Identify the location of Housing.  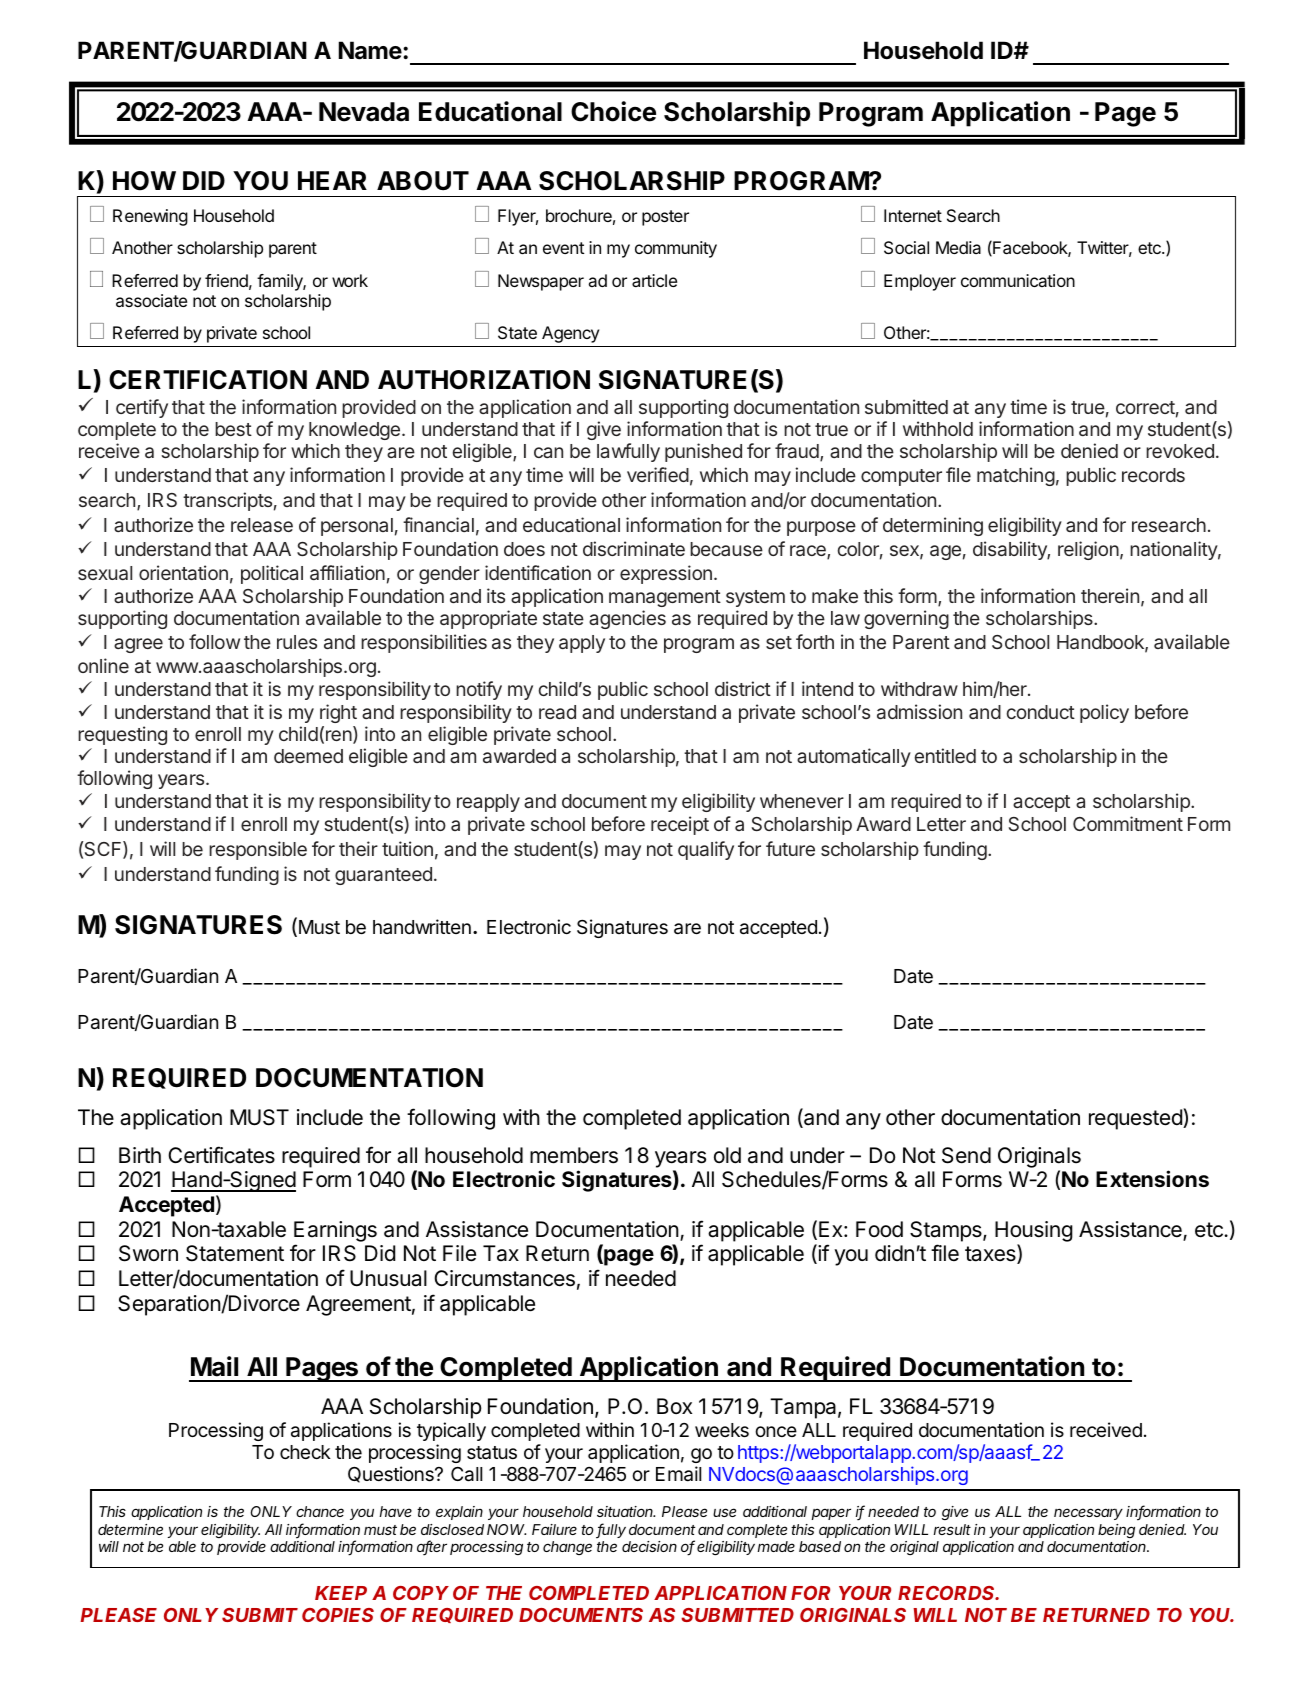
(1034, 1231).
